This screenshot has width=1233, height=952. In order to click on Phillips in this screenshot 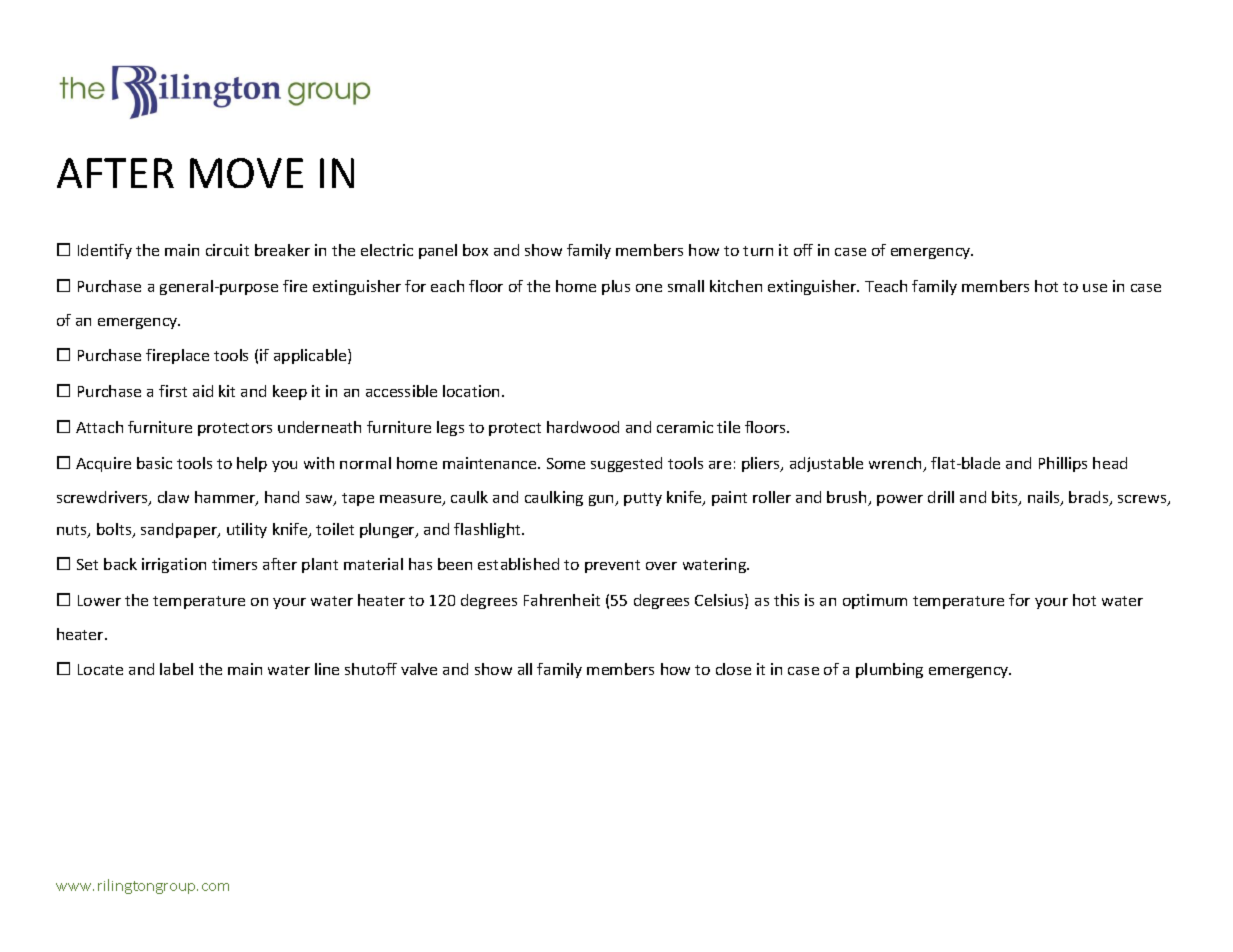, I will do `click(1063, 464)`.
